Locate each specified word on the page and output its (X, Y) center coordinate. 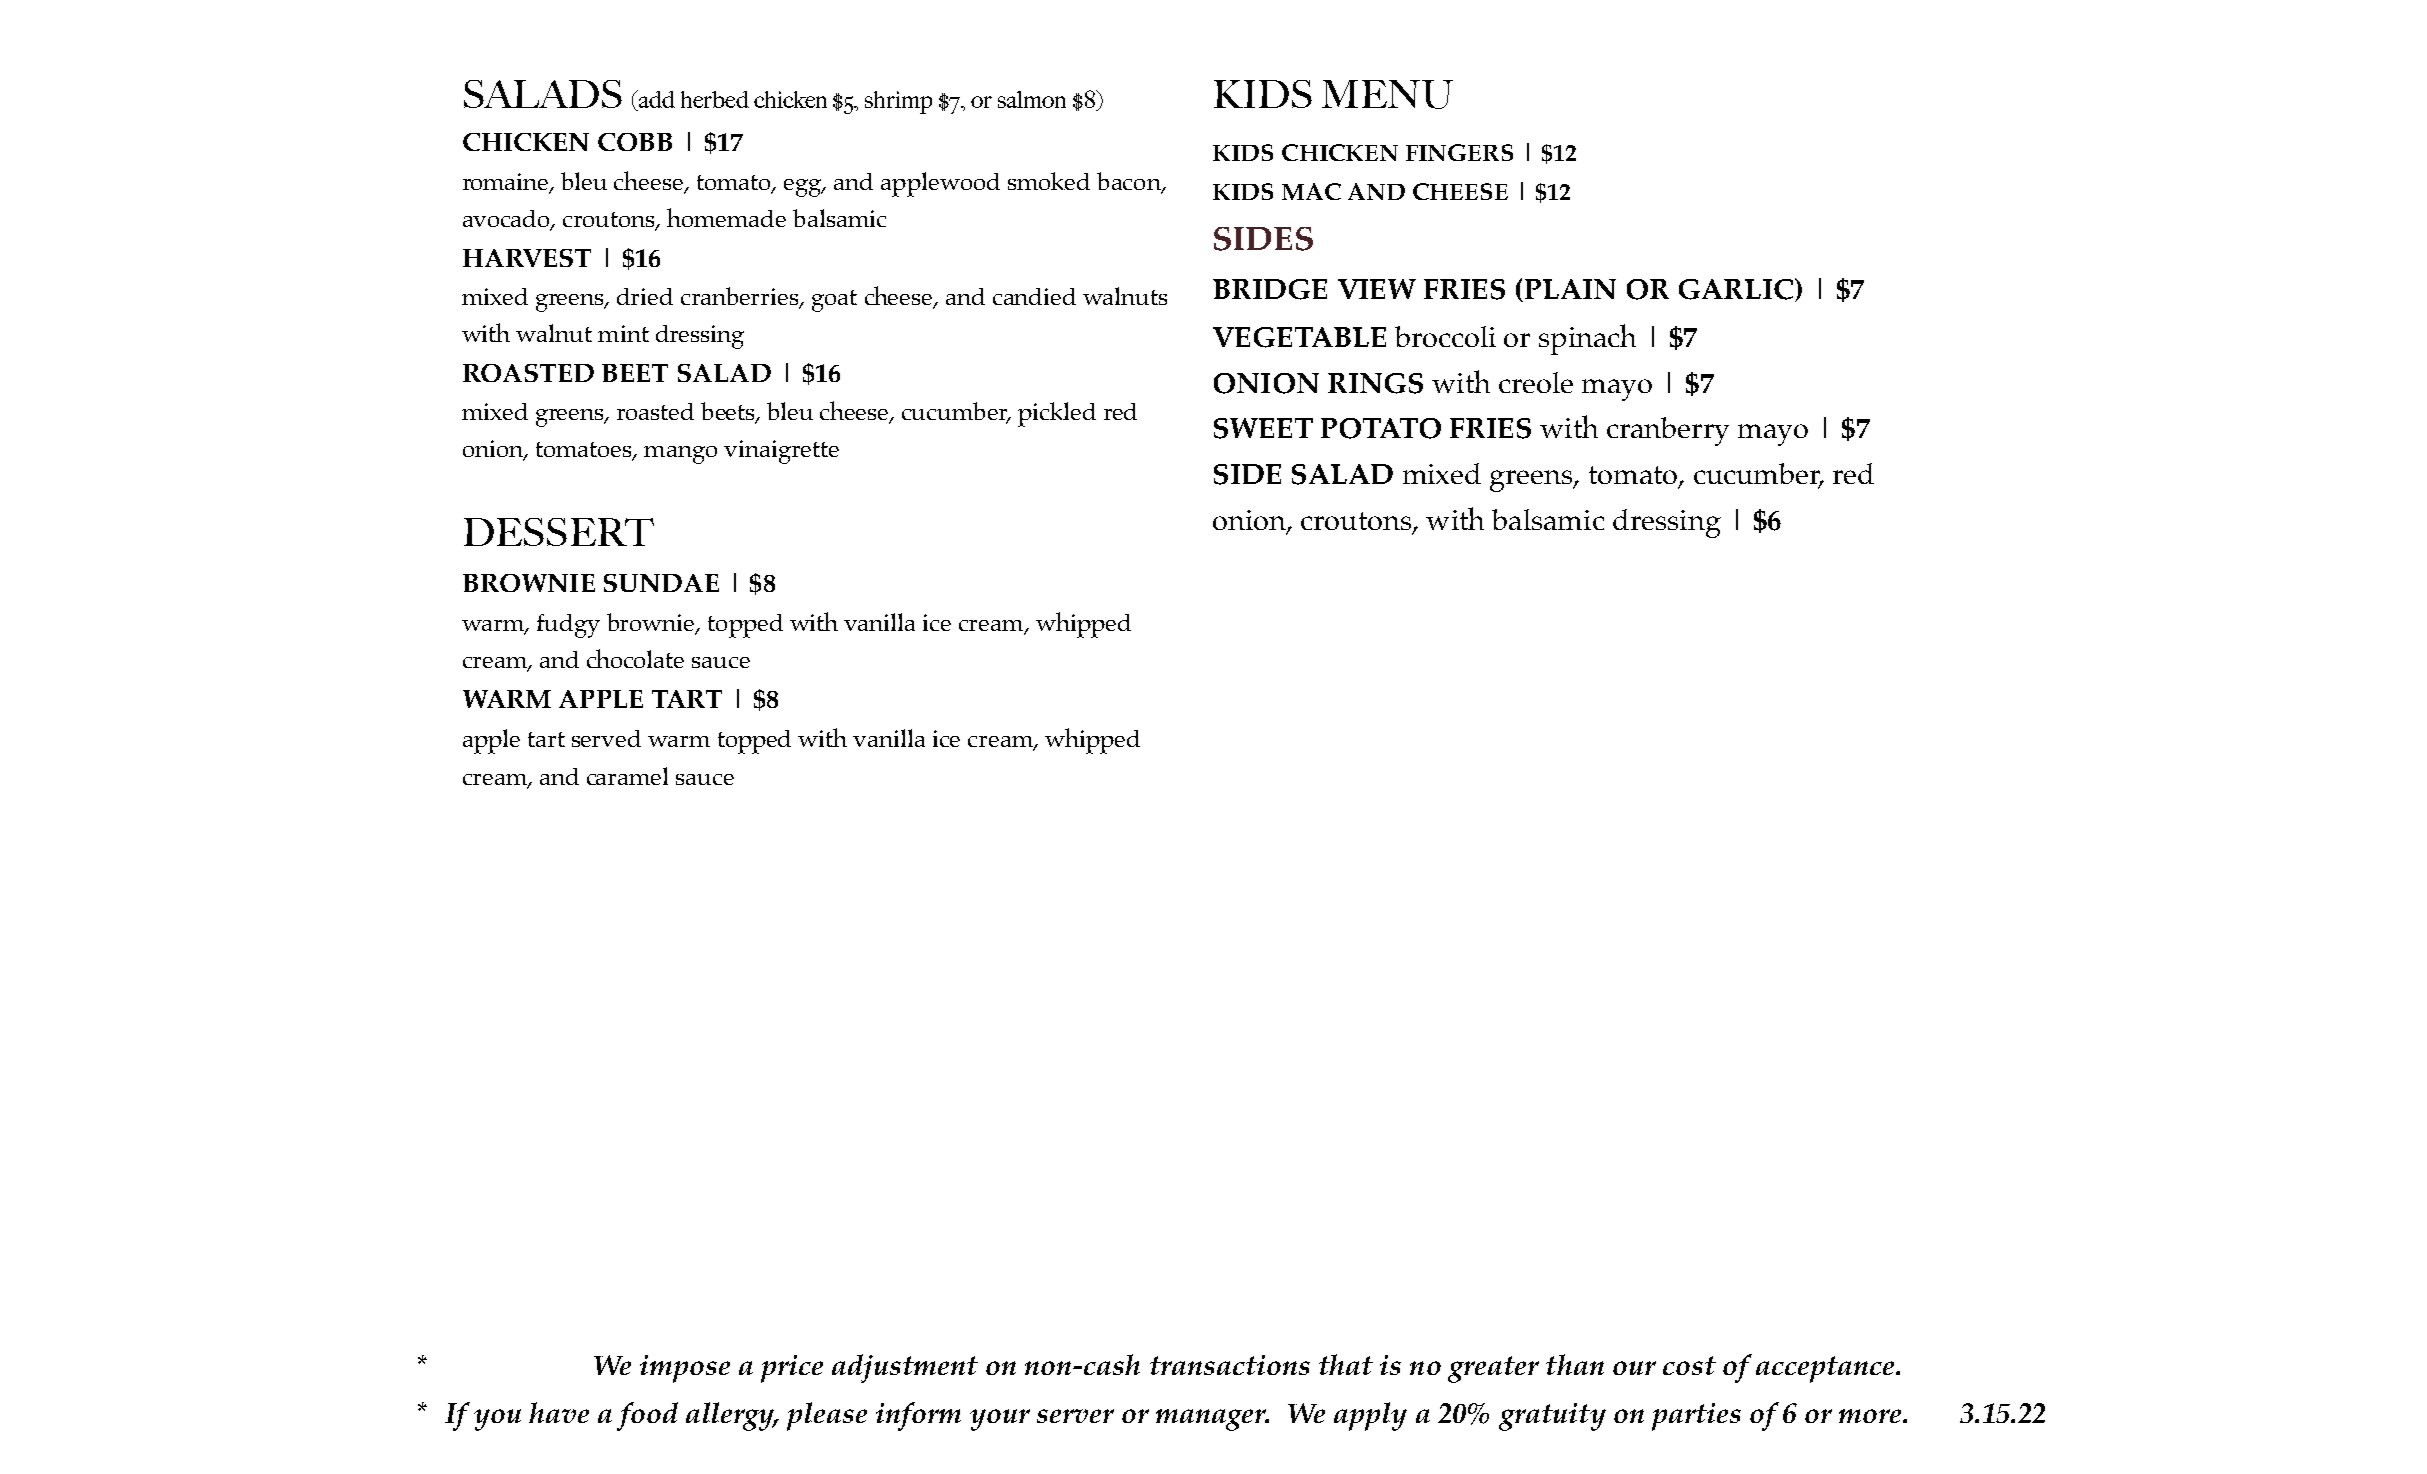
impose (685, 1369)
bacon (1130, 182)
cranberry (1668, 431)
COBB (635, 142)
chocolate (635, 658)
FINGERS (1459, 152)
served (606, 738)
